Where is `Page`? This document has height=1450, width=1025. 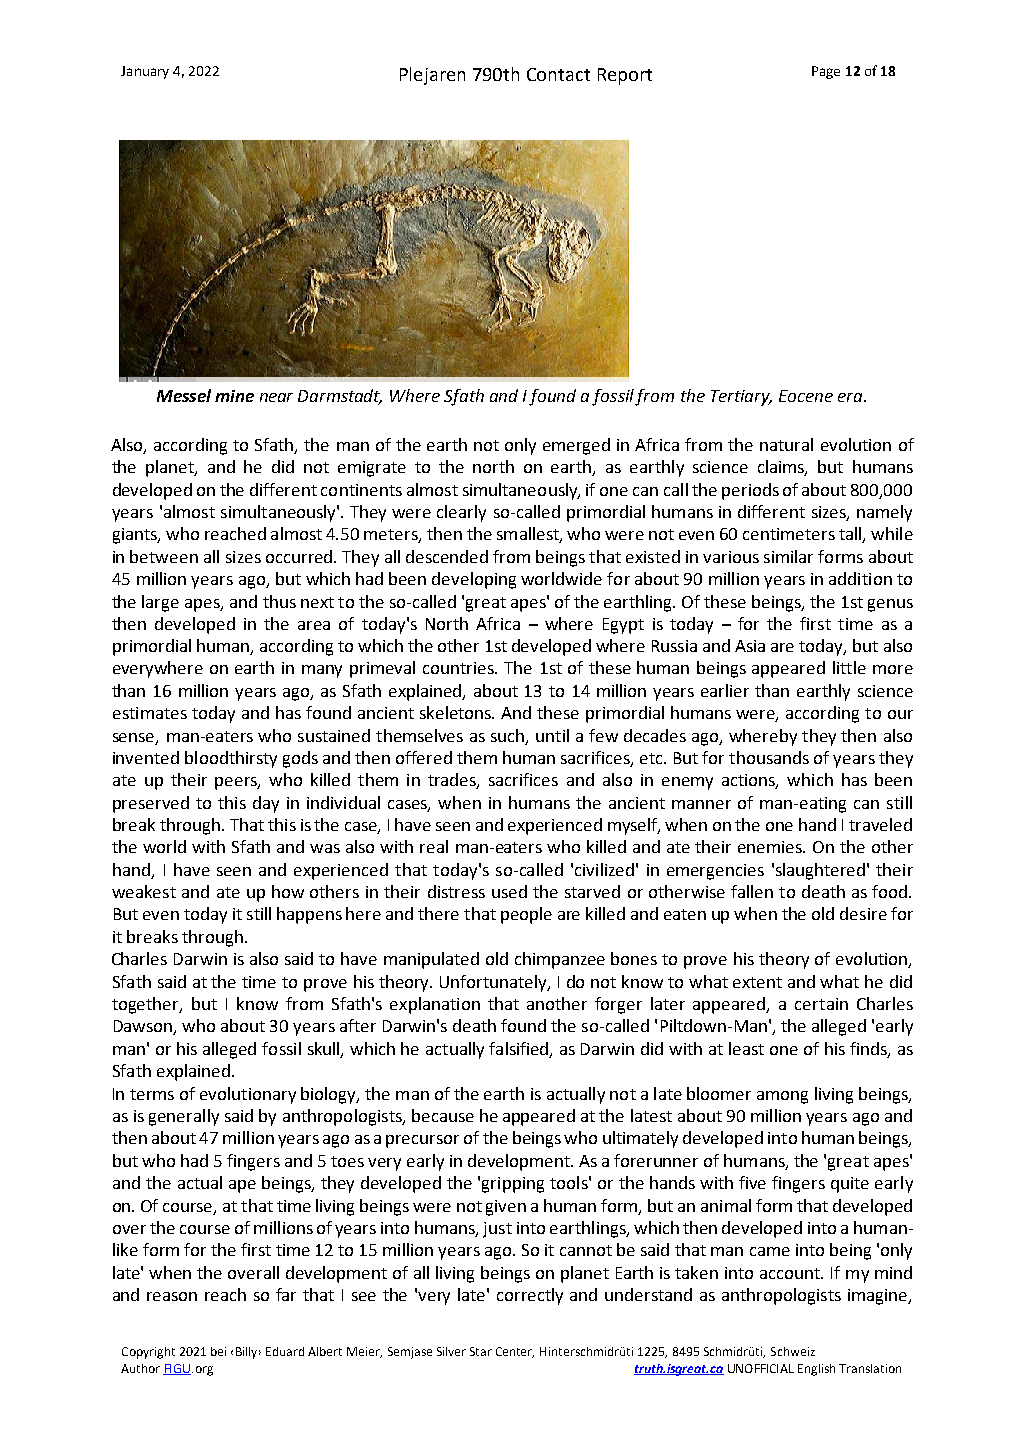 Page is located at coordinates (826, 72).
